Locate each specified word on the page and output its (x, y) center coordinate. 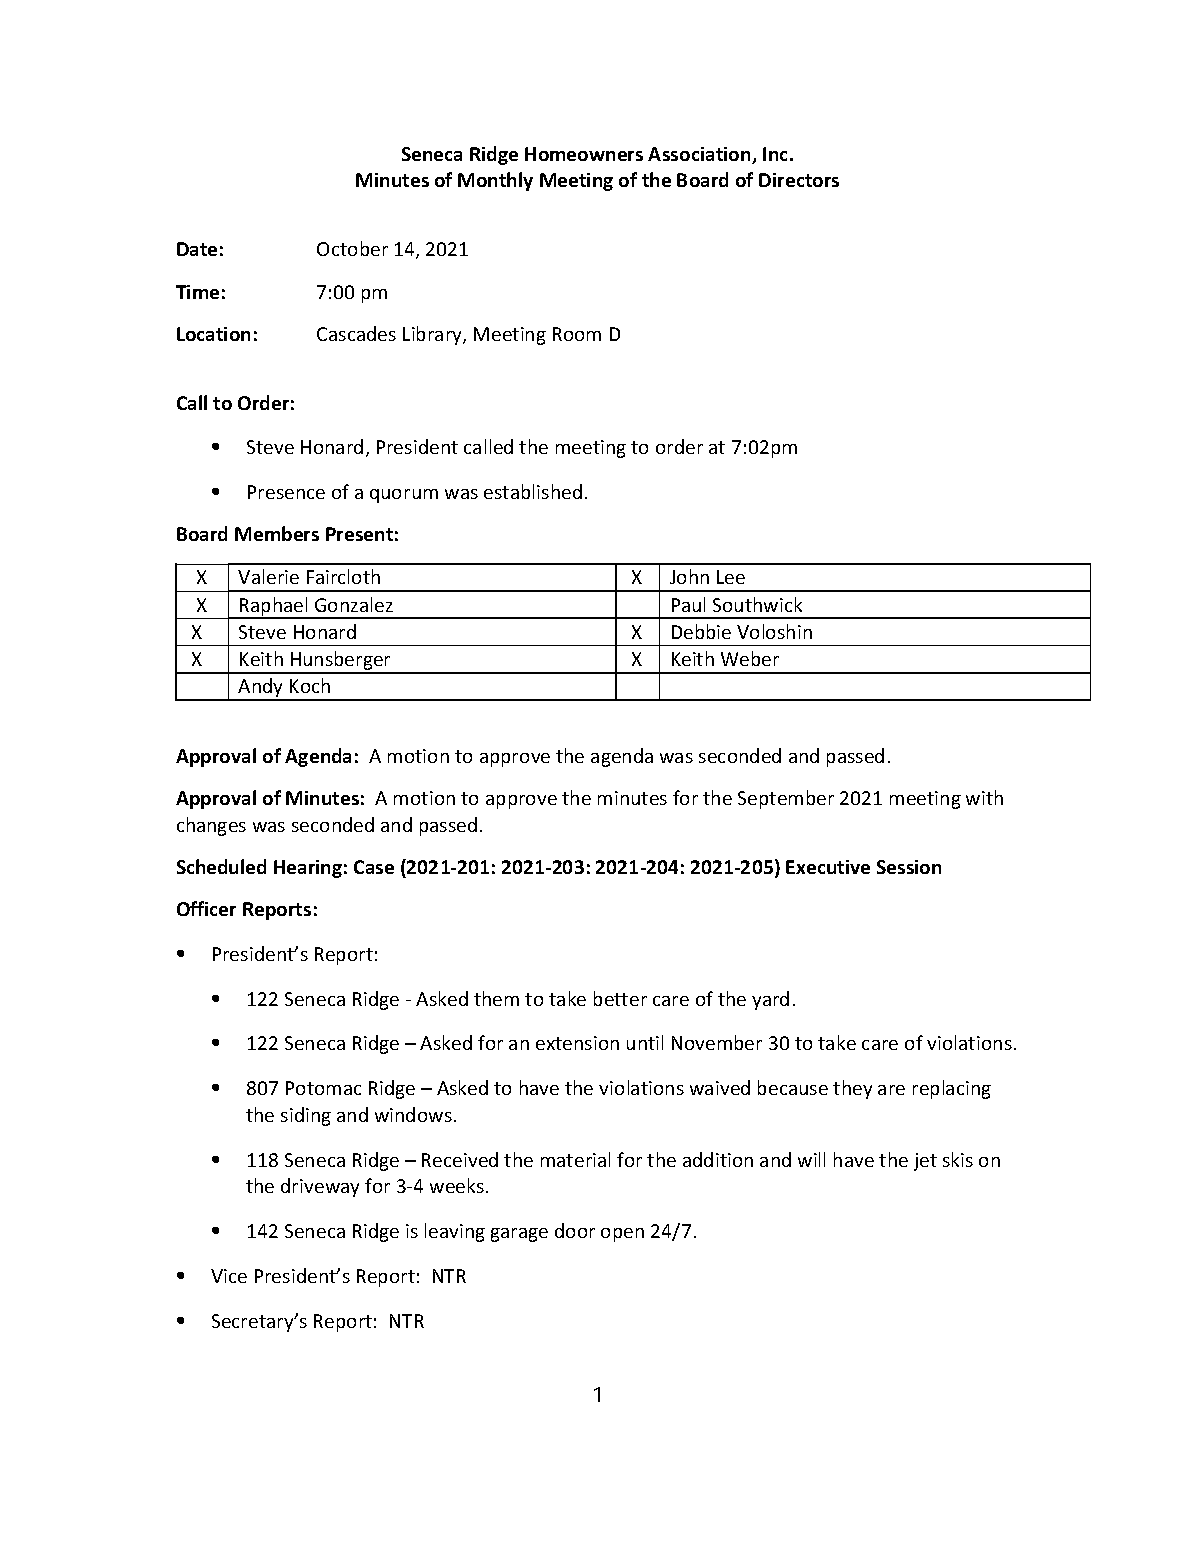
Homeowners (584, 154)
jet (925, 1162)
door (575, 1230)
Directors (799, 180)
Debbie (701, 631)
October (352, 248)
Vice (229, 1276)
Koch (310, 685)
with (984, 797)
